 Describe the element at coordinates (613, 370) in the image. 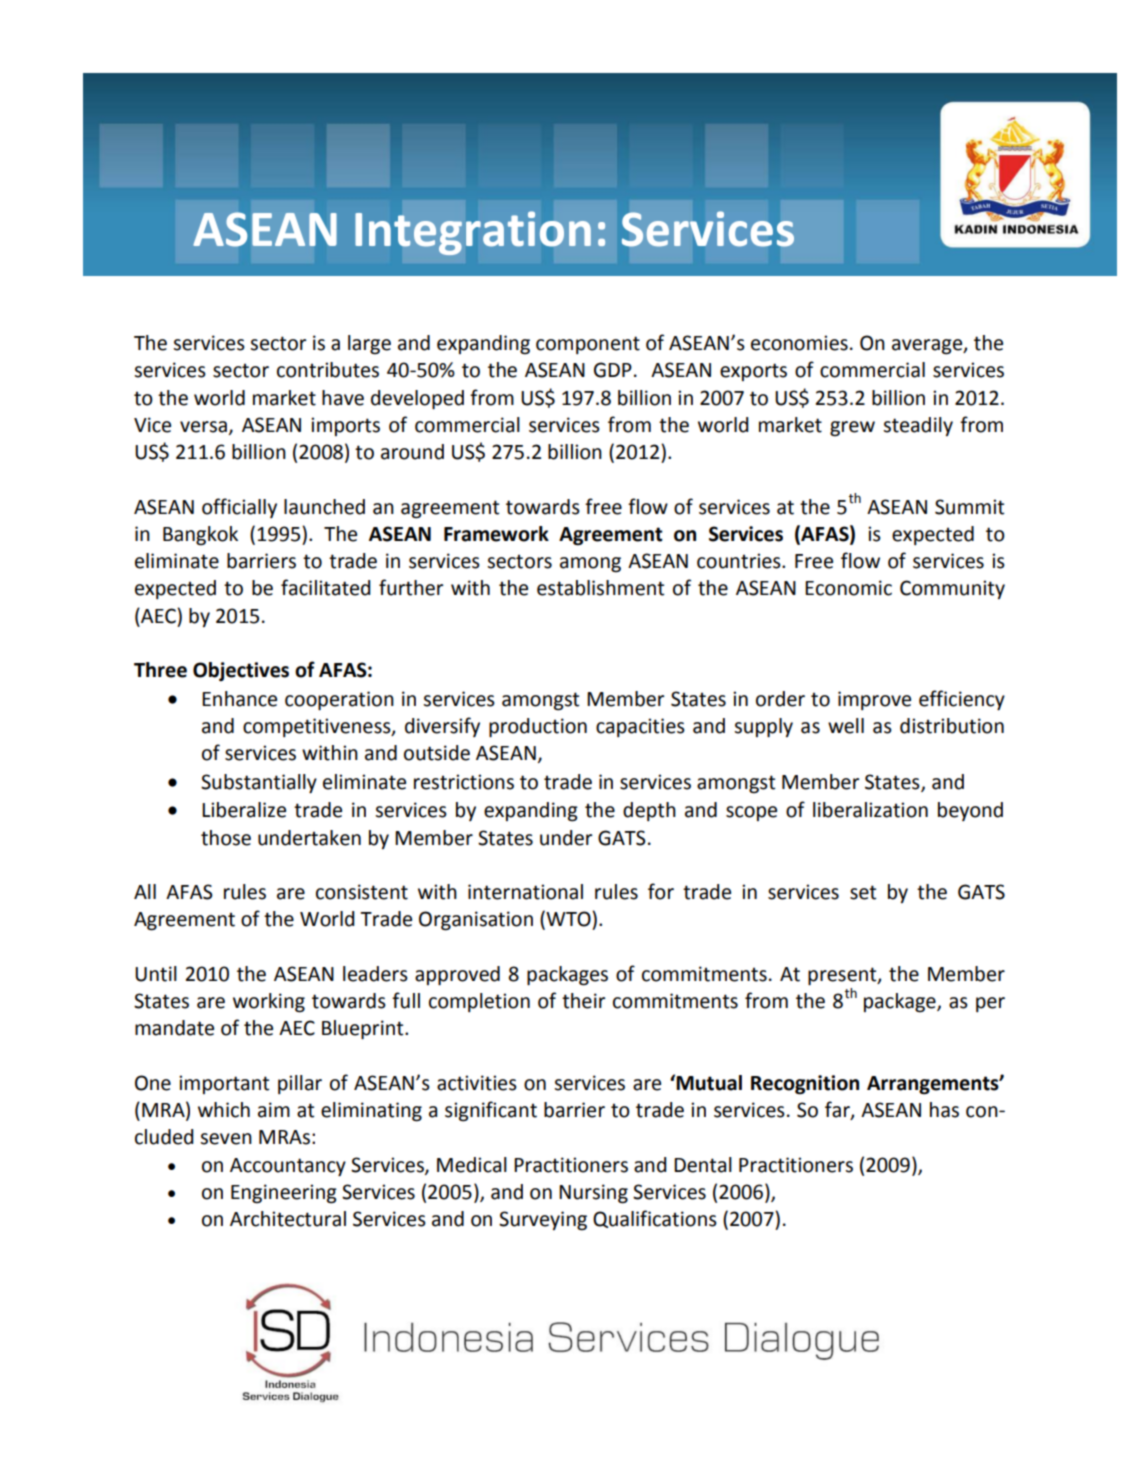

I see `GDP` at that location.
